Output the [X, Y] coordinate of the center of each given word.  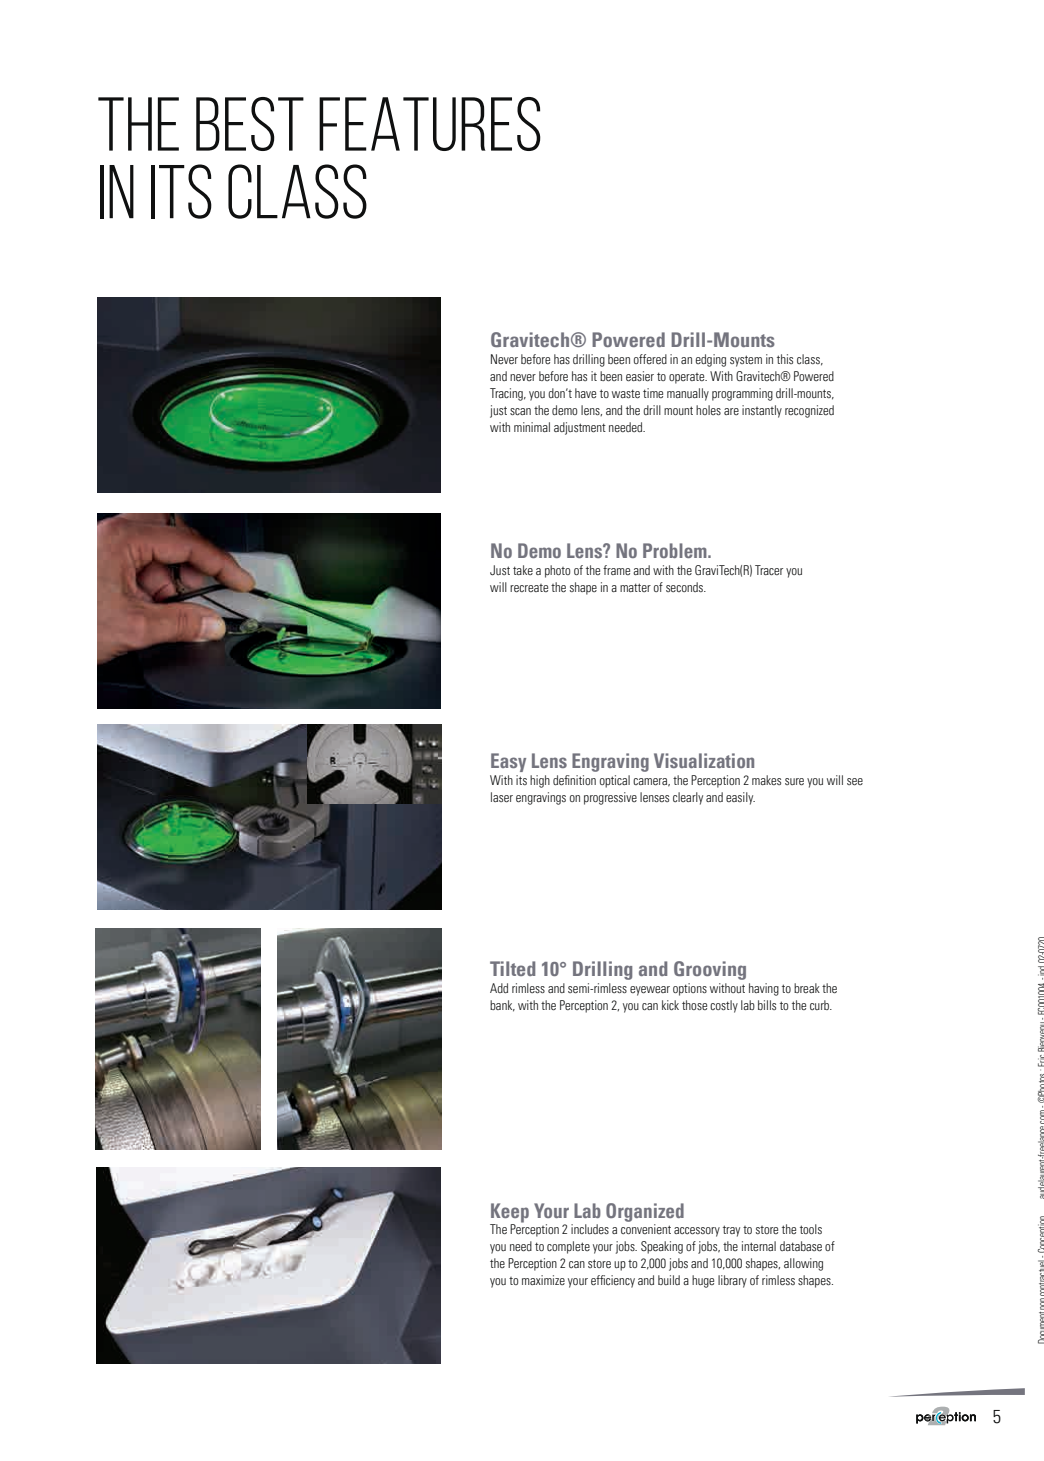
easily [740, 798]
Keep [510, 1213]
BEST [250, 124]
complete [568, 1247]
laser [502, 797]
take [523, 570]
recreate [529, 588]
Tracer [769, 570]
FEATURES [430, 124]
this [785, 359]
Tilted [512, 968]
